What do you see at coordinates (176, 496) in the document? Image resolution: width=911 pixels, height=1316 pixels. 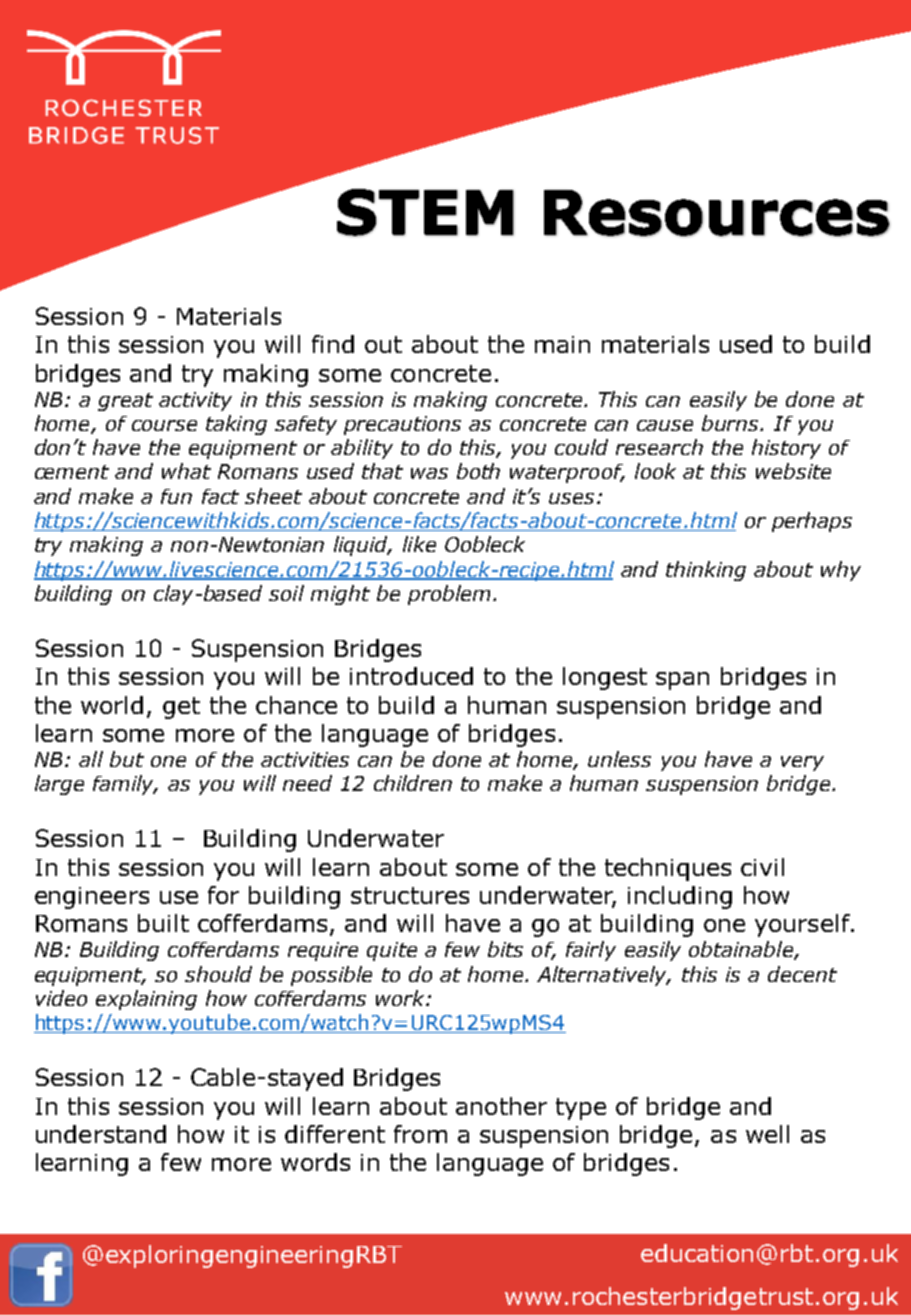 I see `fun` at bounding box center [176, 496].
